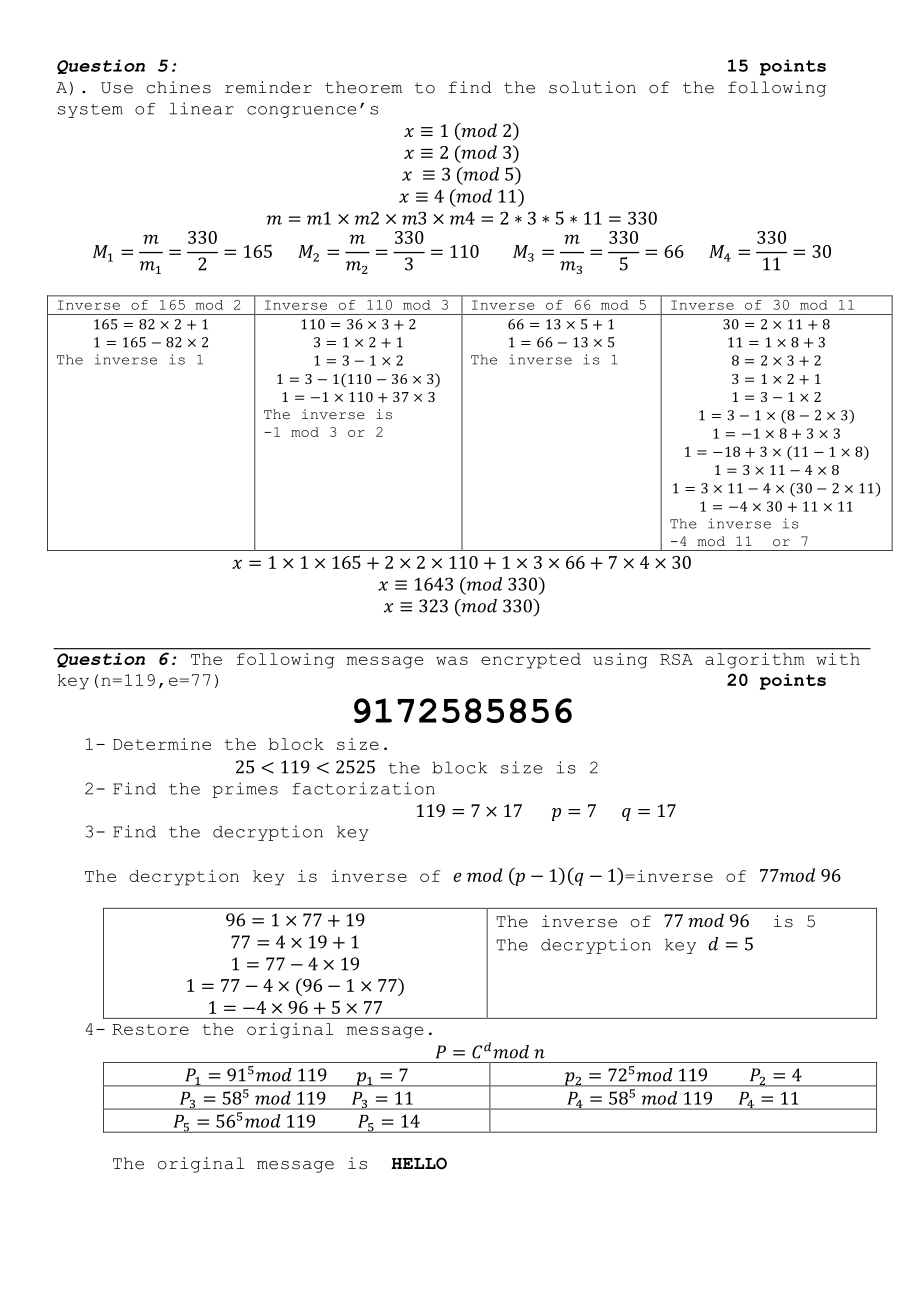 The height and width of the screenshot is (1308, 924). What do you see at coordinates (754, 660) in the screenshot?
I see `algorithm` at bounding box center [754, 660].
